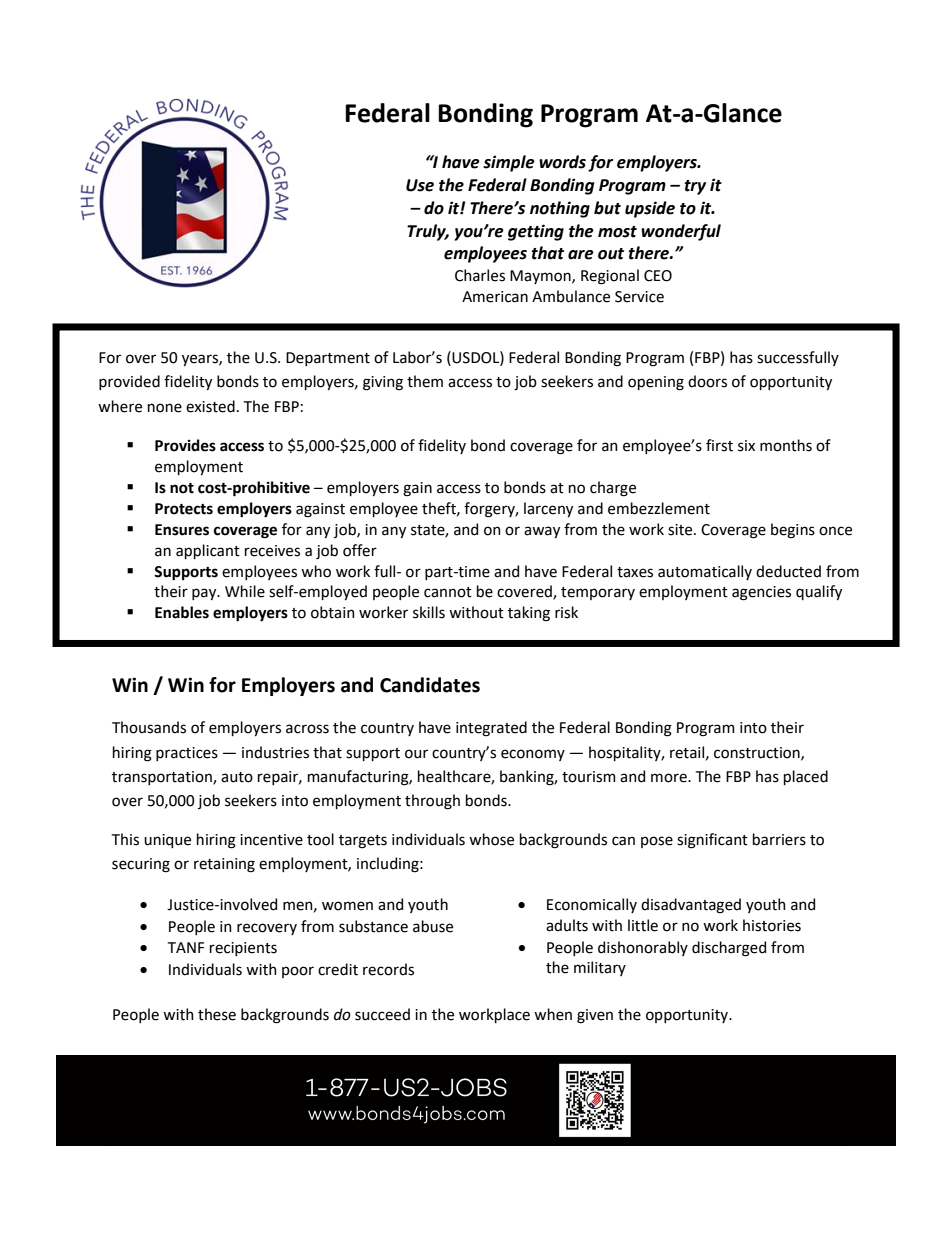 Image resolution: width=952 pixels, height=1233 pixels. Describe the element at coordinates (448, 592) in the screenshot. I see `cannot` at that location.
